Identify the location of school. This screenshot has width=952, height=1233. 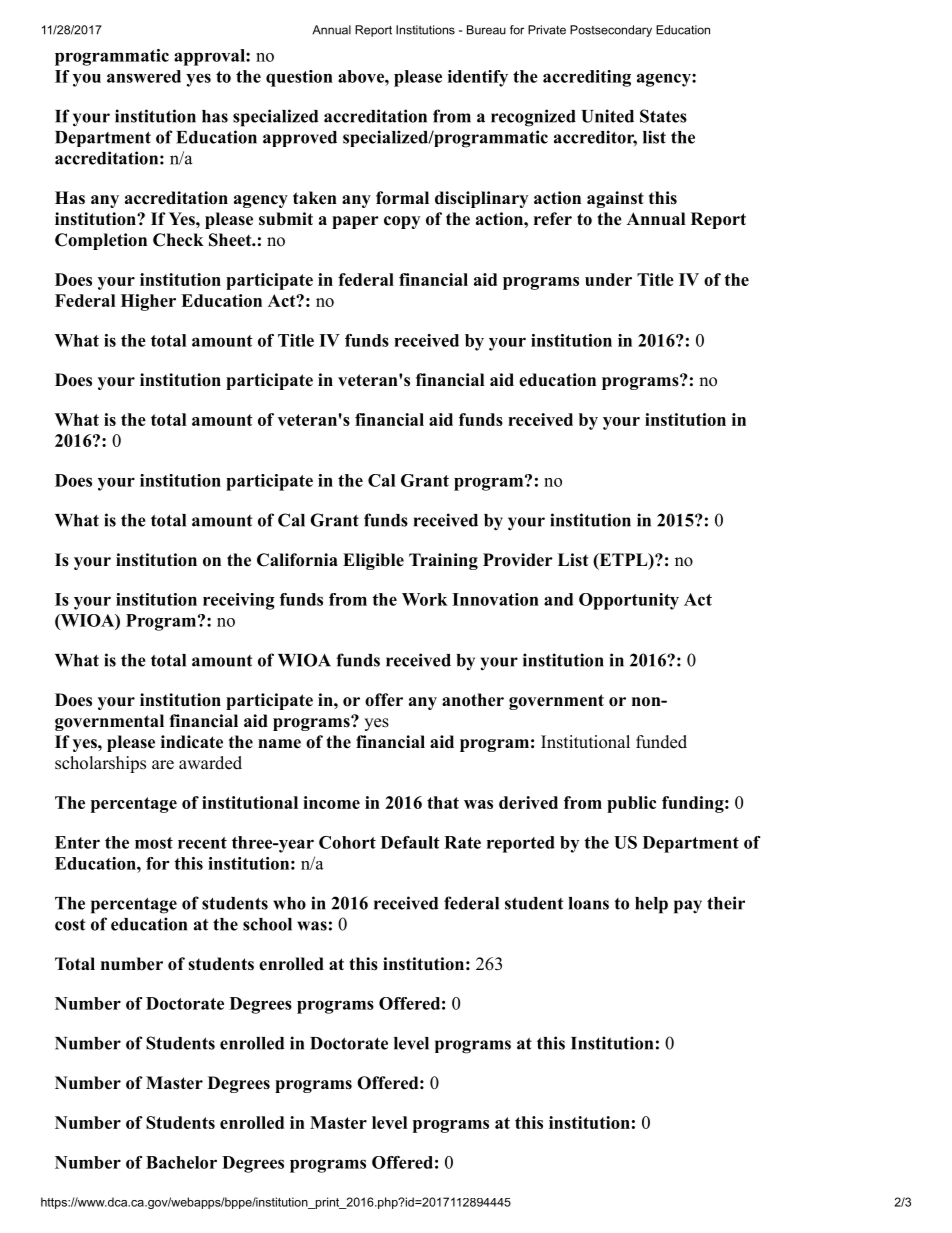
(267, 924).
